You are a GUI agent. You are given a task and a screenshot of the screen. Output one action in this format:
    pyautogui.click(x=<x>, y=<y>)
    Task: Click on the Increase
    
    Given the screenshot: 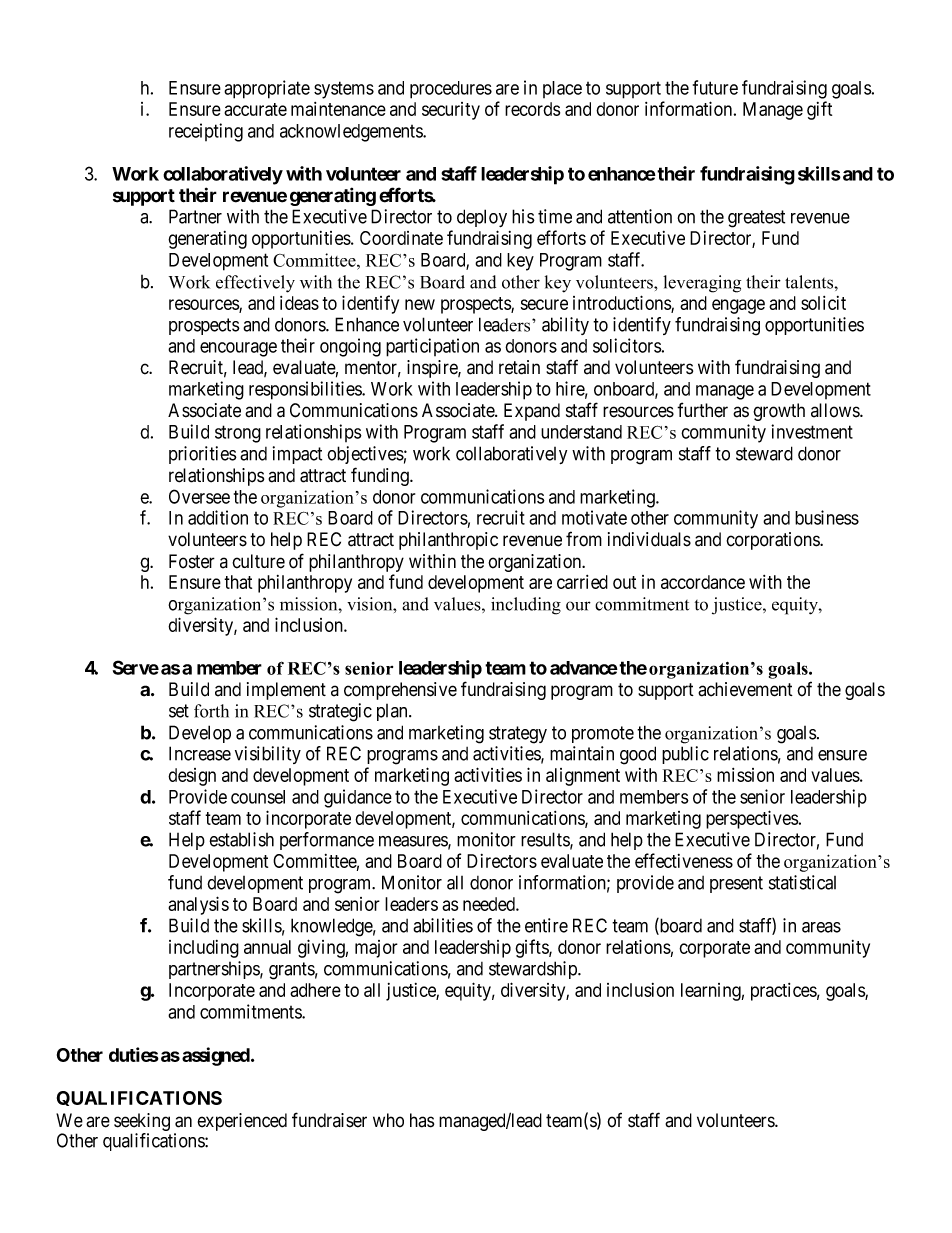 What is the action you would take?
    pyautogui.click(x=200, y=753)
